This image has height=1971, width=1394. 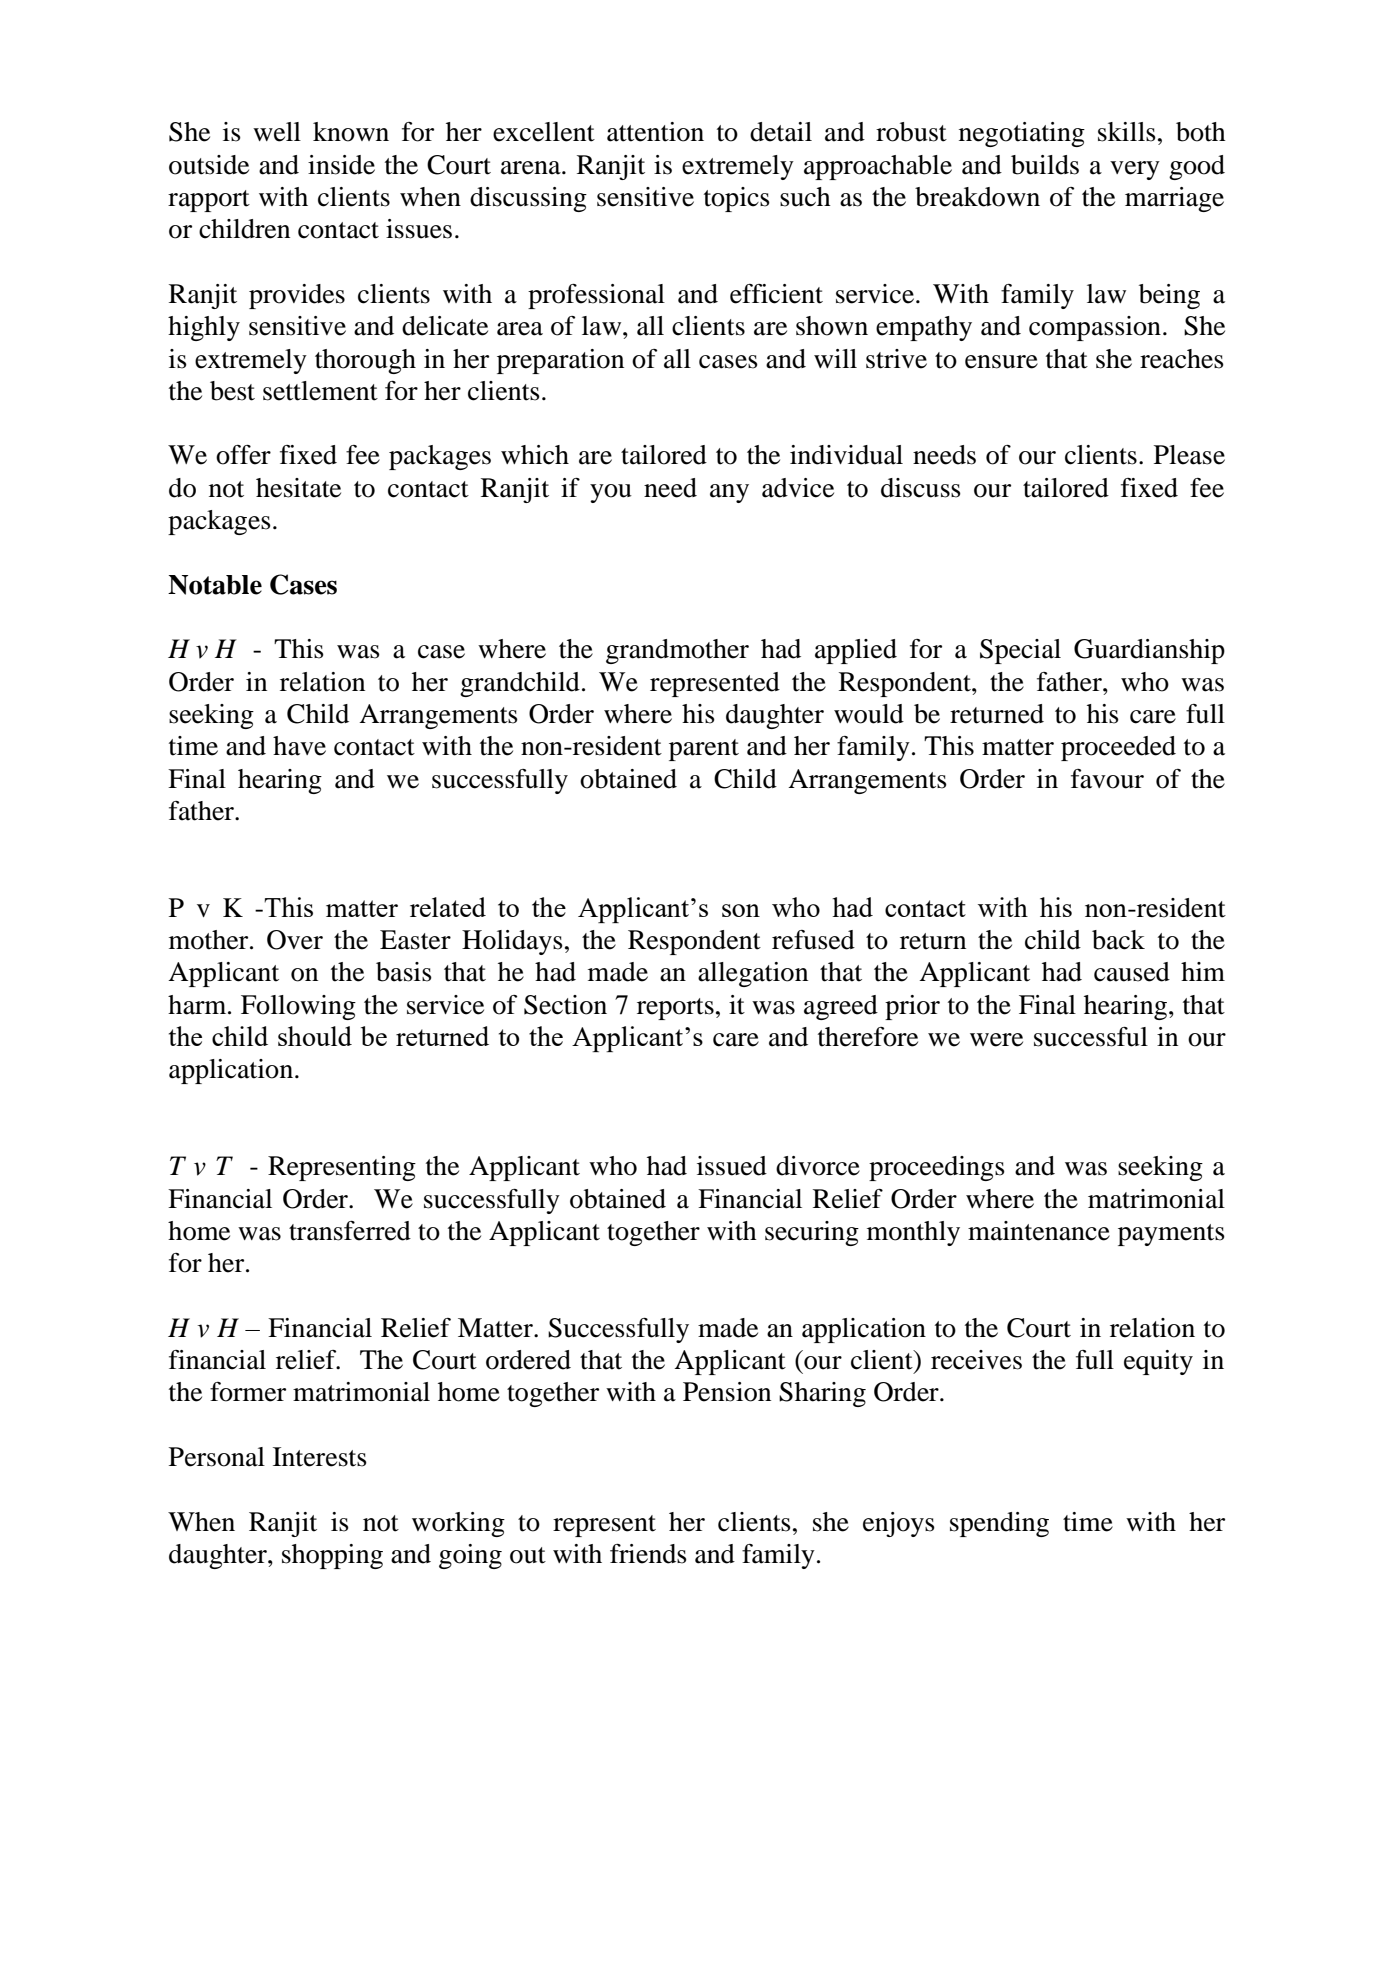 What do you see at coordinates (648, 1554) in the image?
I see `friends` at bounding box center [648, 1554].
